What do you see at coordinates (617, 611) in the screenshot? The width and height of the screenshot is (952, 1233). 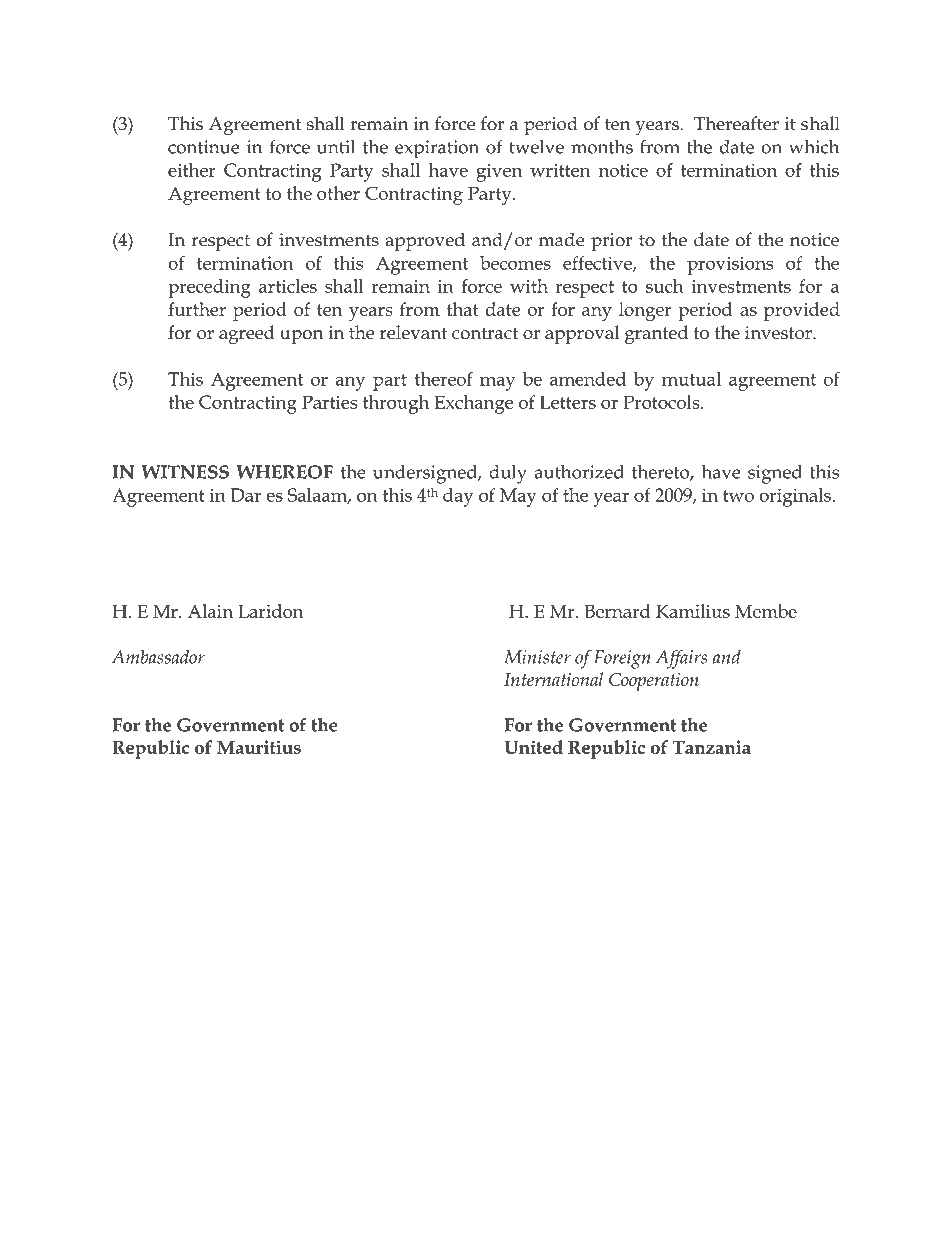 I see `Bernard` at bounding box center [617, 611].
